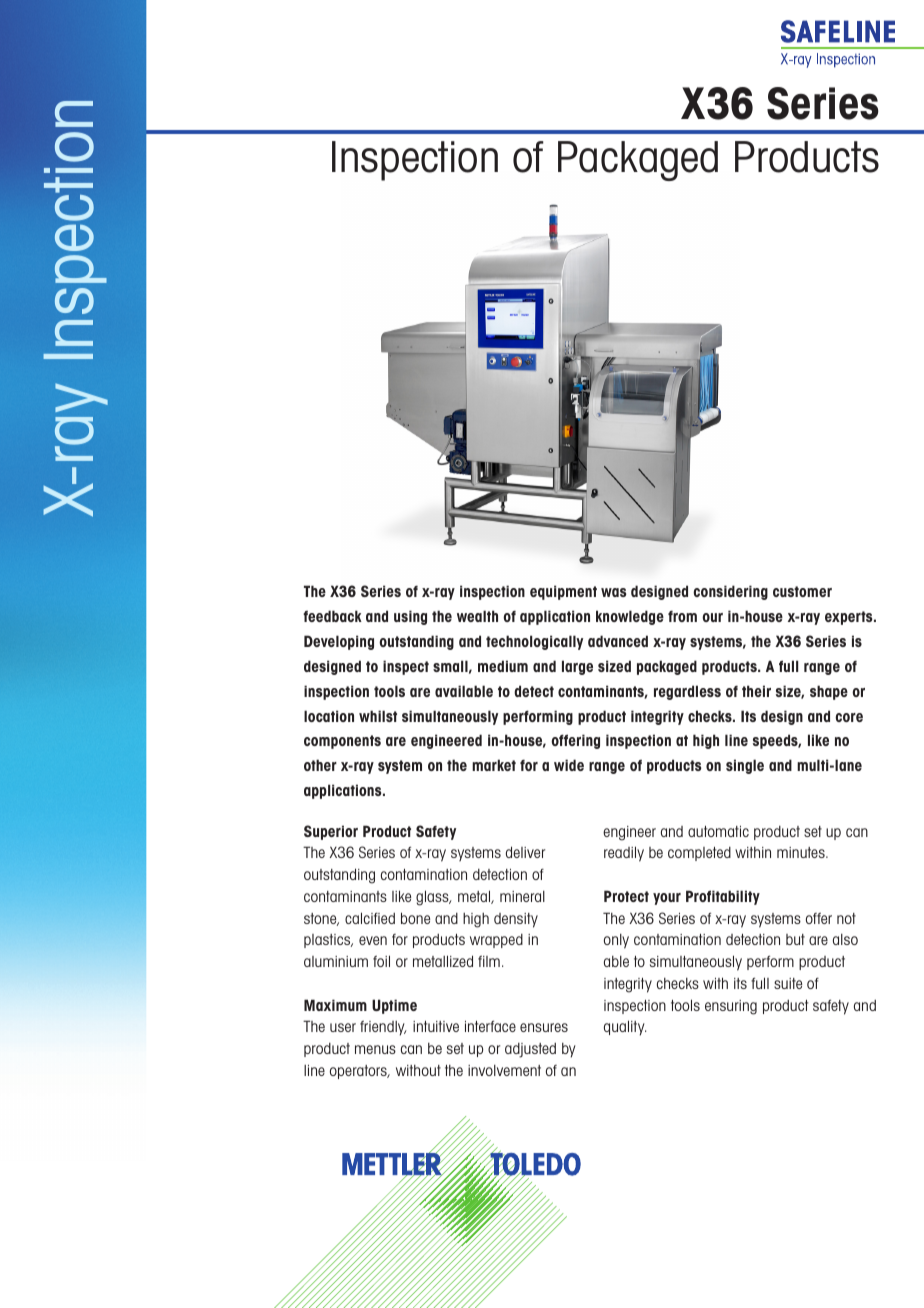 The height and width of the document is (1308, 924). Describe the element at coordinates (530, 1050) in the document. I see `adjusted` at that location.
